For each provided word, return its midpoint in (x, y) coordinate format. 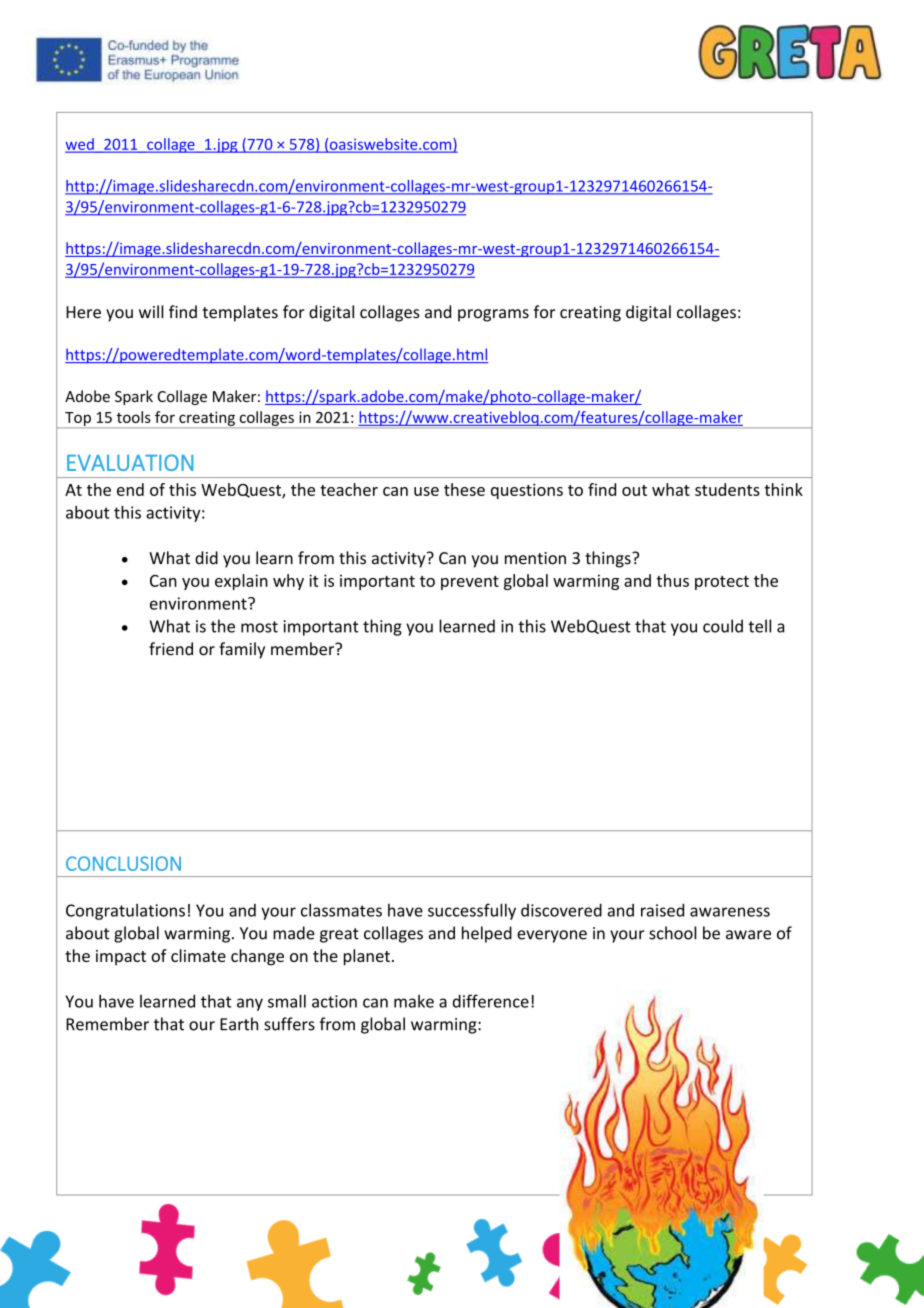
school (673, 933)
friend (171, 649)
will (151, 311)
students (727, 489)
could (723, 626)
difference (491, 1001)
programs (493, 315)
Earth (239, 1024)
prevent (470, 583)
